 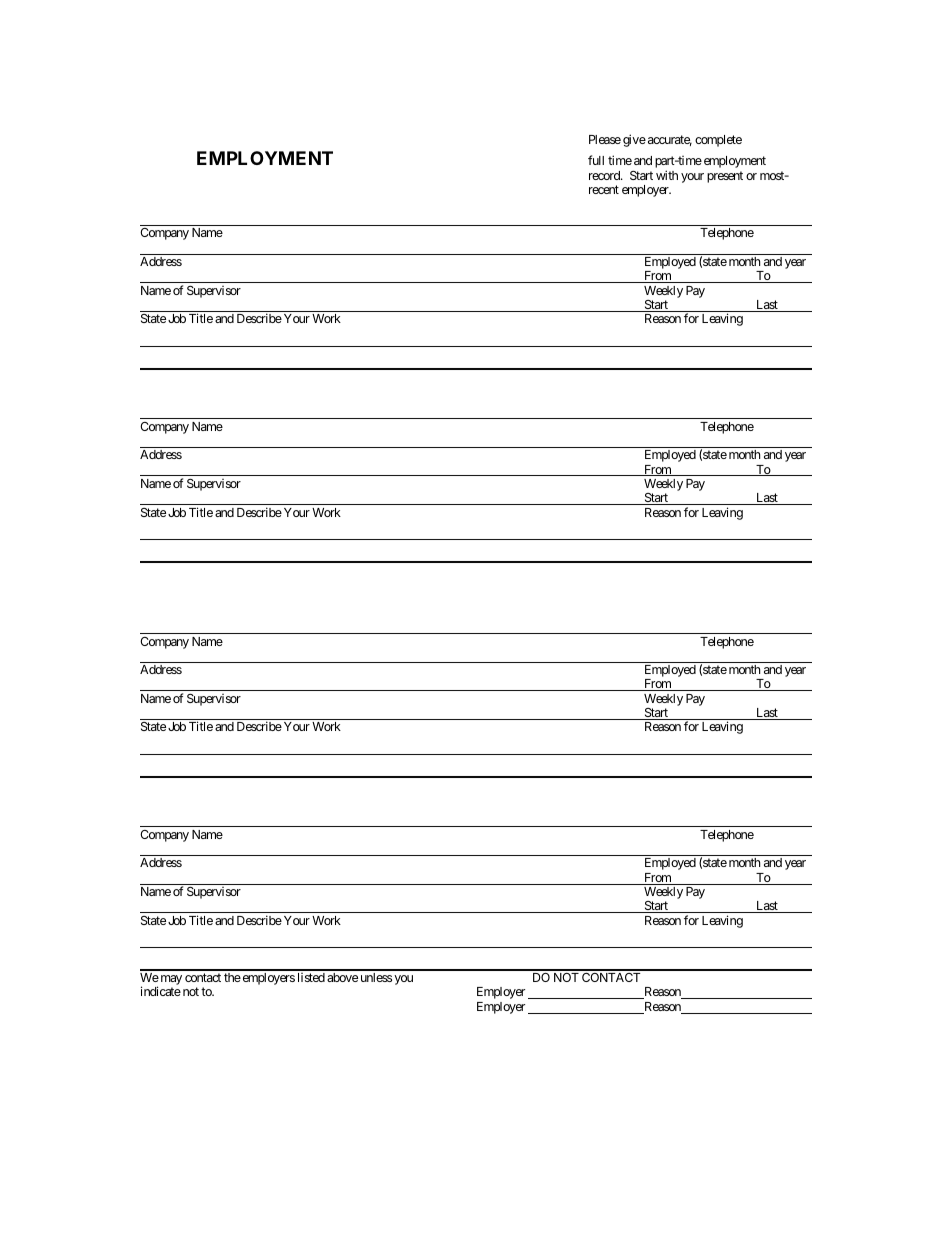 I want to click on Please, so click(x=605, y=139).
